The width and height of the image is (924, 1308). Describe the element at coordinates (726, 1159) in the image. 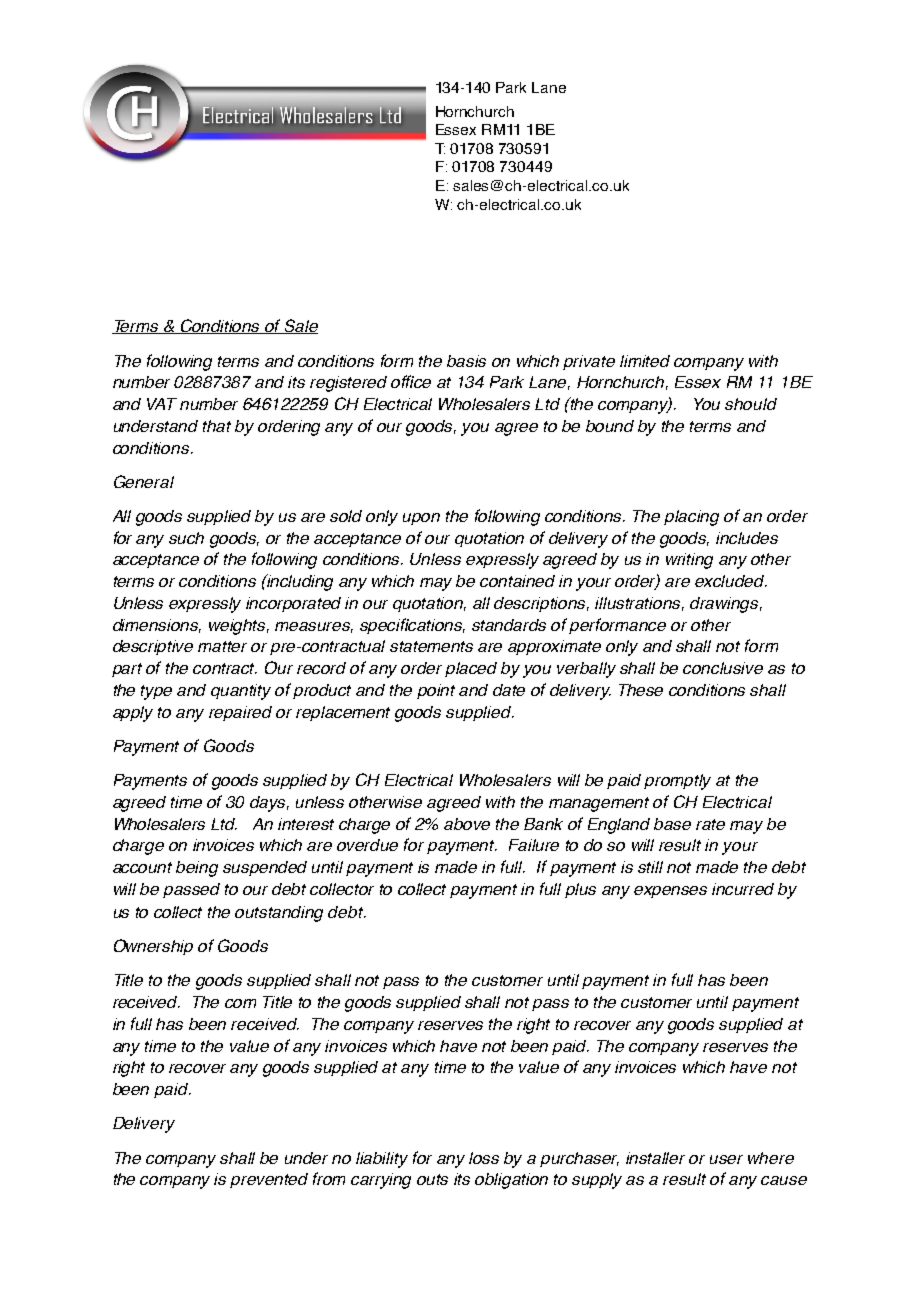

I see `user` at that location.
